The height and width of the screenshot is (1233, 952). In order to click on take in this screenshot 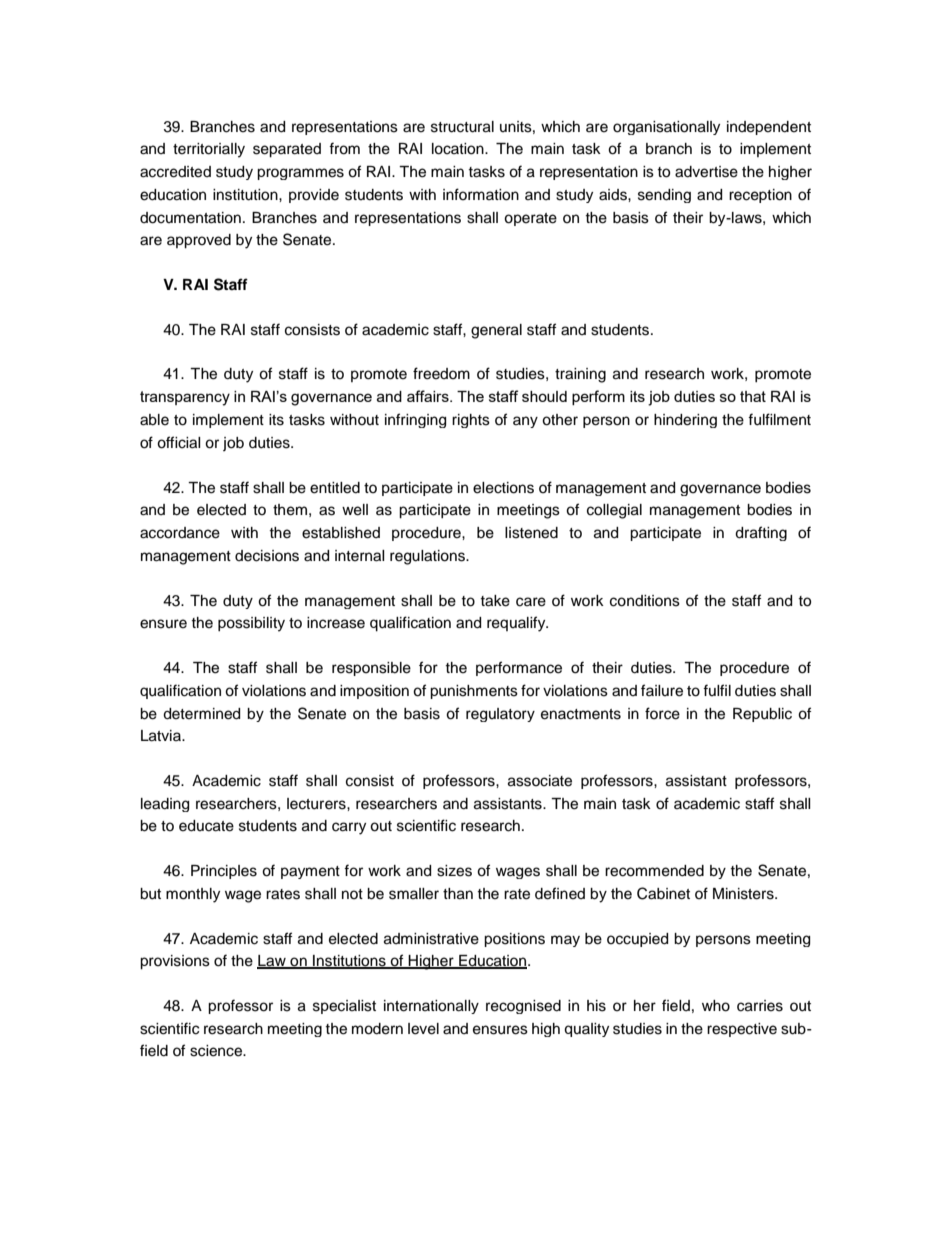, I will do `click(495, 601)`.
